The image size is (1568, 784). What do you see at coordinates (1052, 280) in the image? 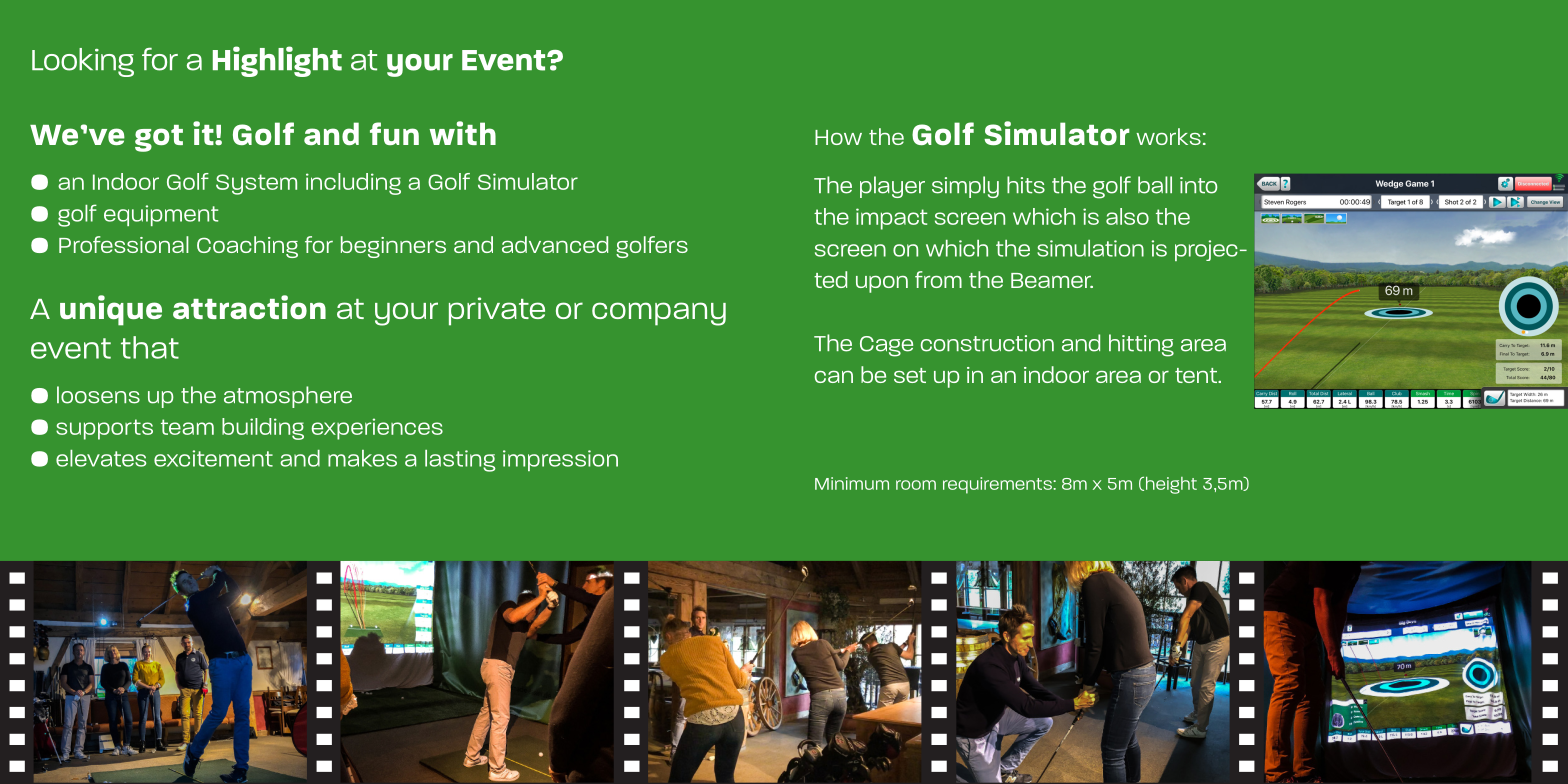
I see `Beamer` at bounding box center [1052, 280].
